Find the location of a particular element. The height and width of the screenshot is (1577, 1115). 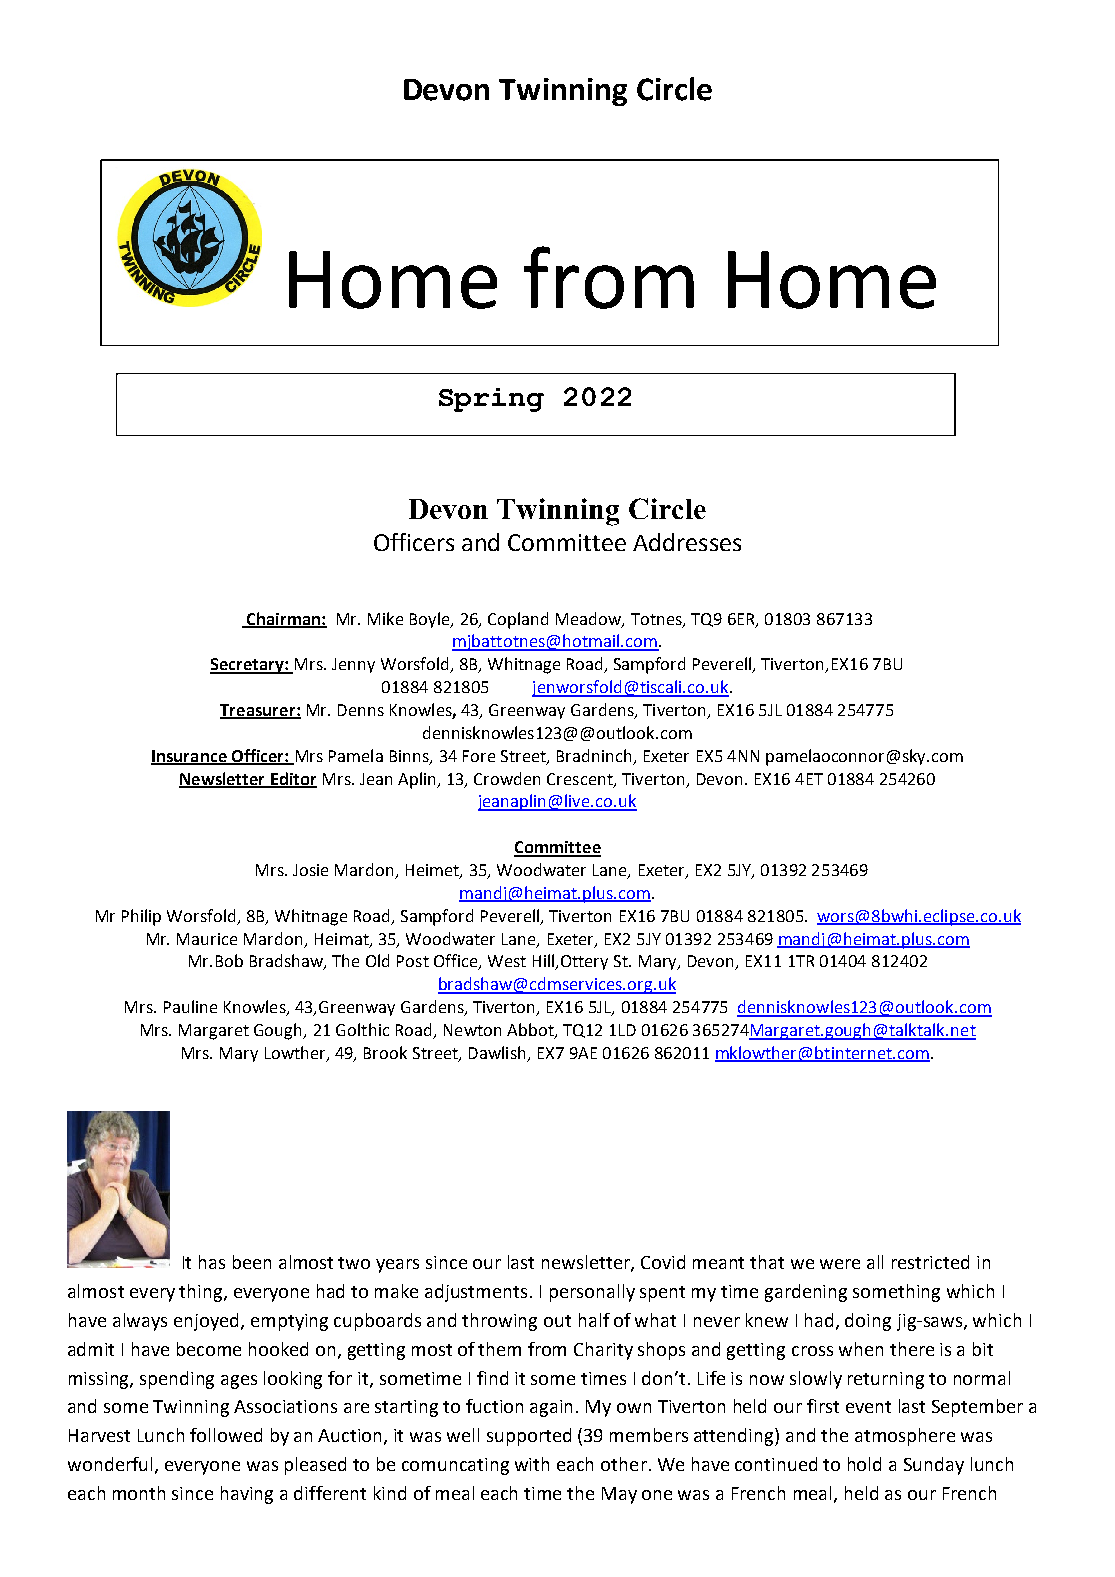

West is located at coordinates (507, 961).
